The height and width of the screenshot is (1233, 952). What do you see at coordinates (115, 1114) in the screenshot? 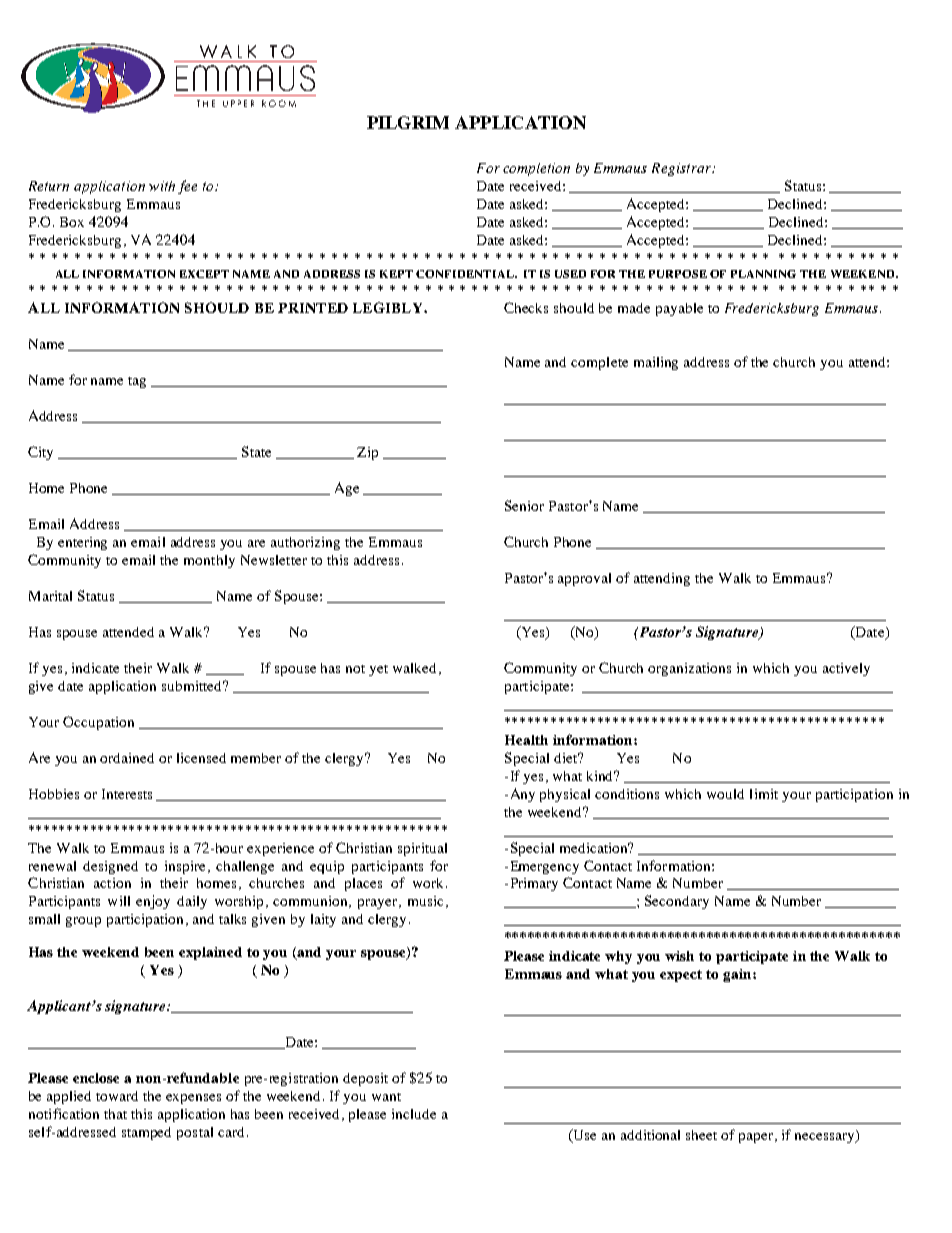
I see `that` at bounding box center [115, 1114].
